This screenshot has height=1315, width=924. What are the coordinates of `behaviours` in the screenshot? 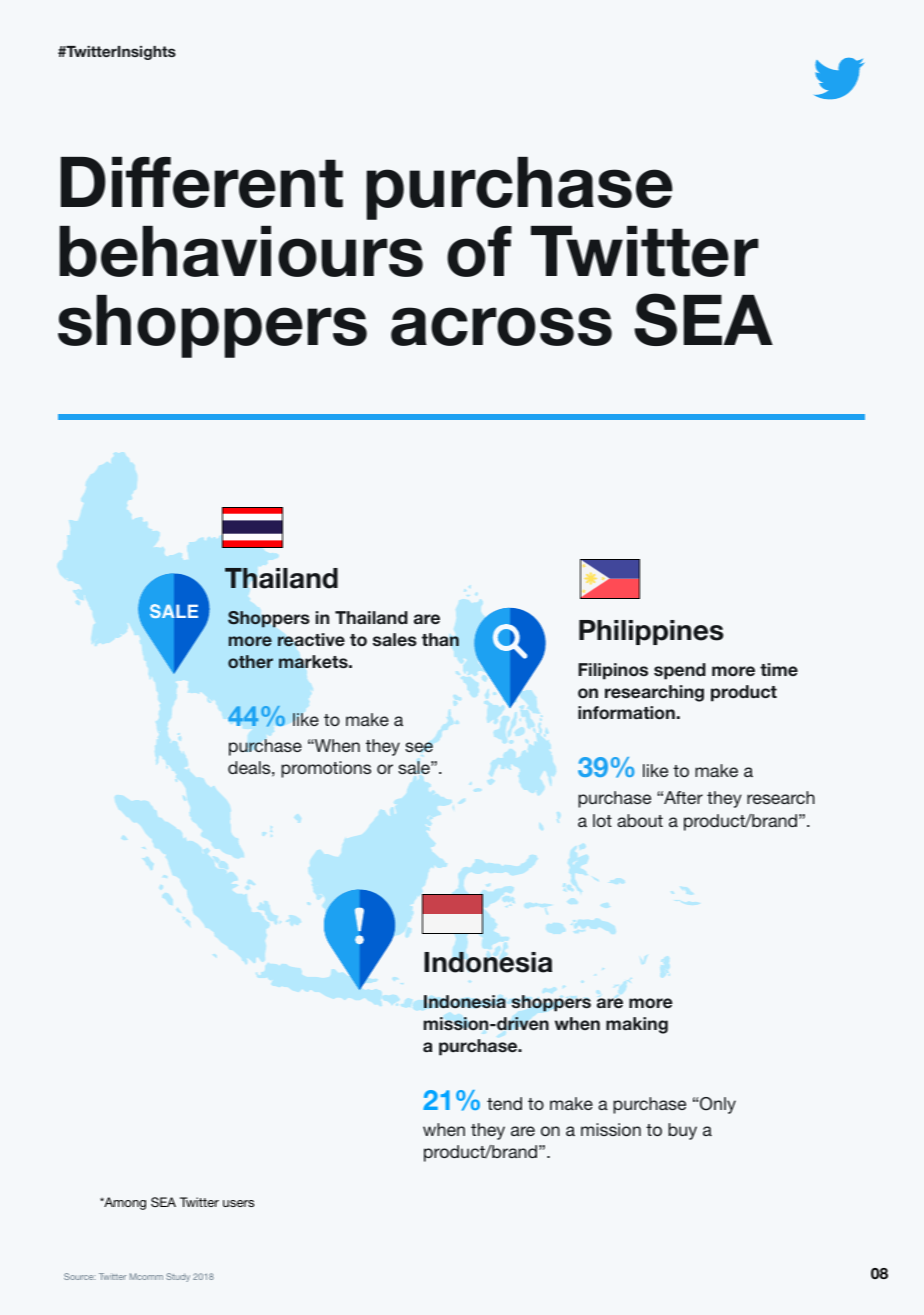 It's located at (241, 251).
